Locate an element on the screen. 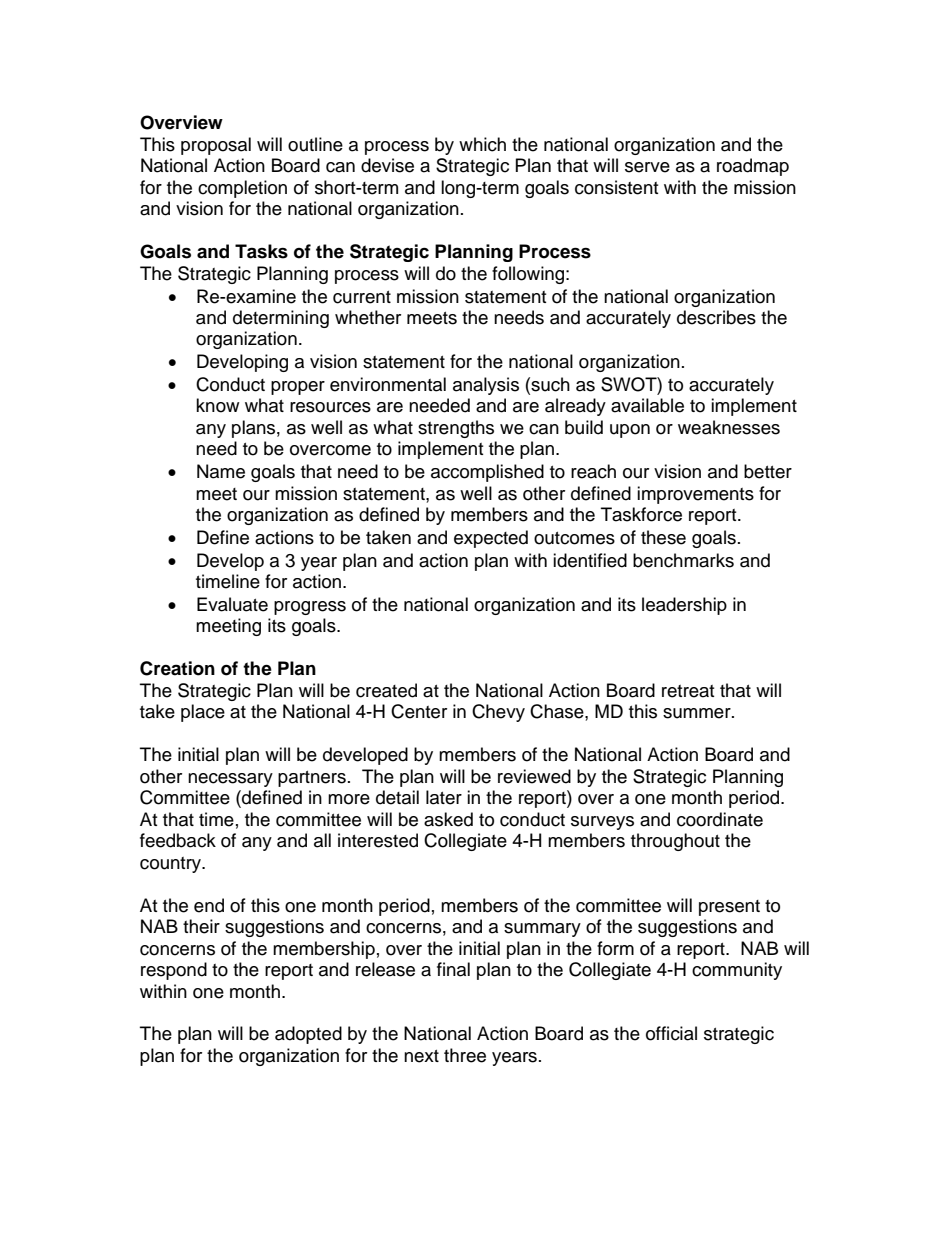  leadership is located at coordinates (684, 606).
